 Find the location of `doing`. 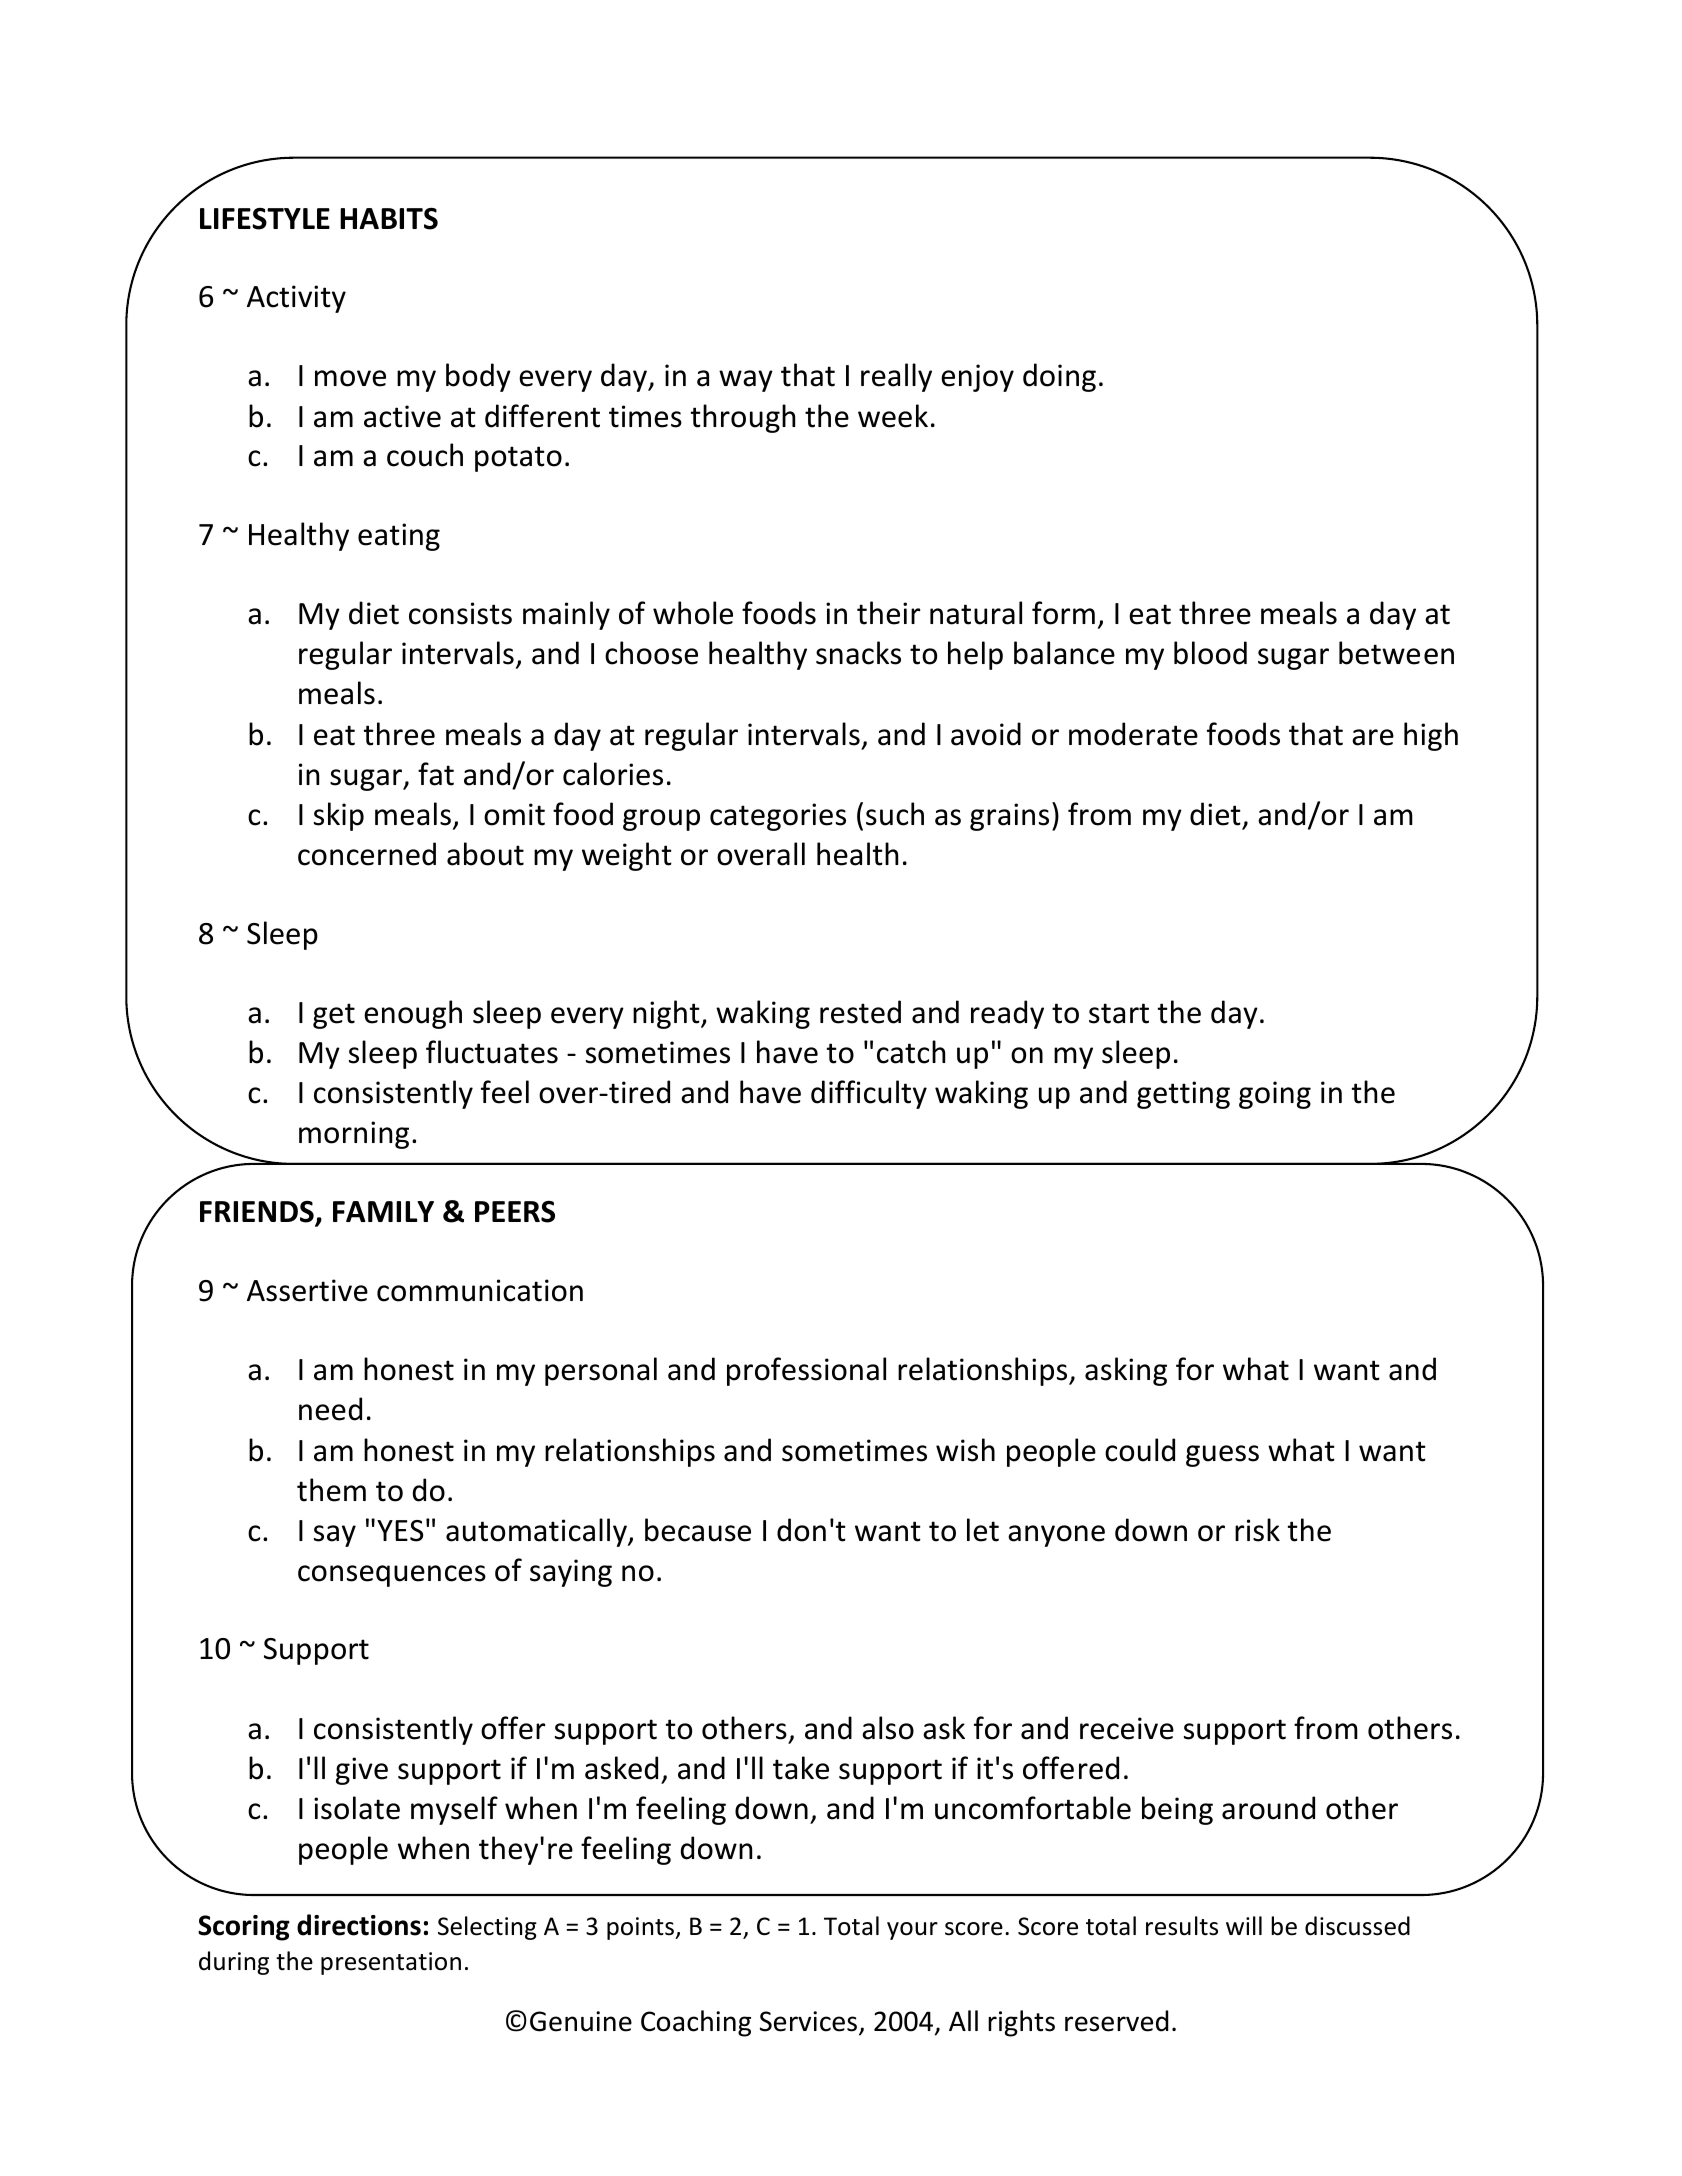

doing is located at coordinates (1059, 377).
